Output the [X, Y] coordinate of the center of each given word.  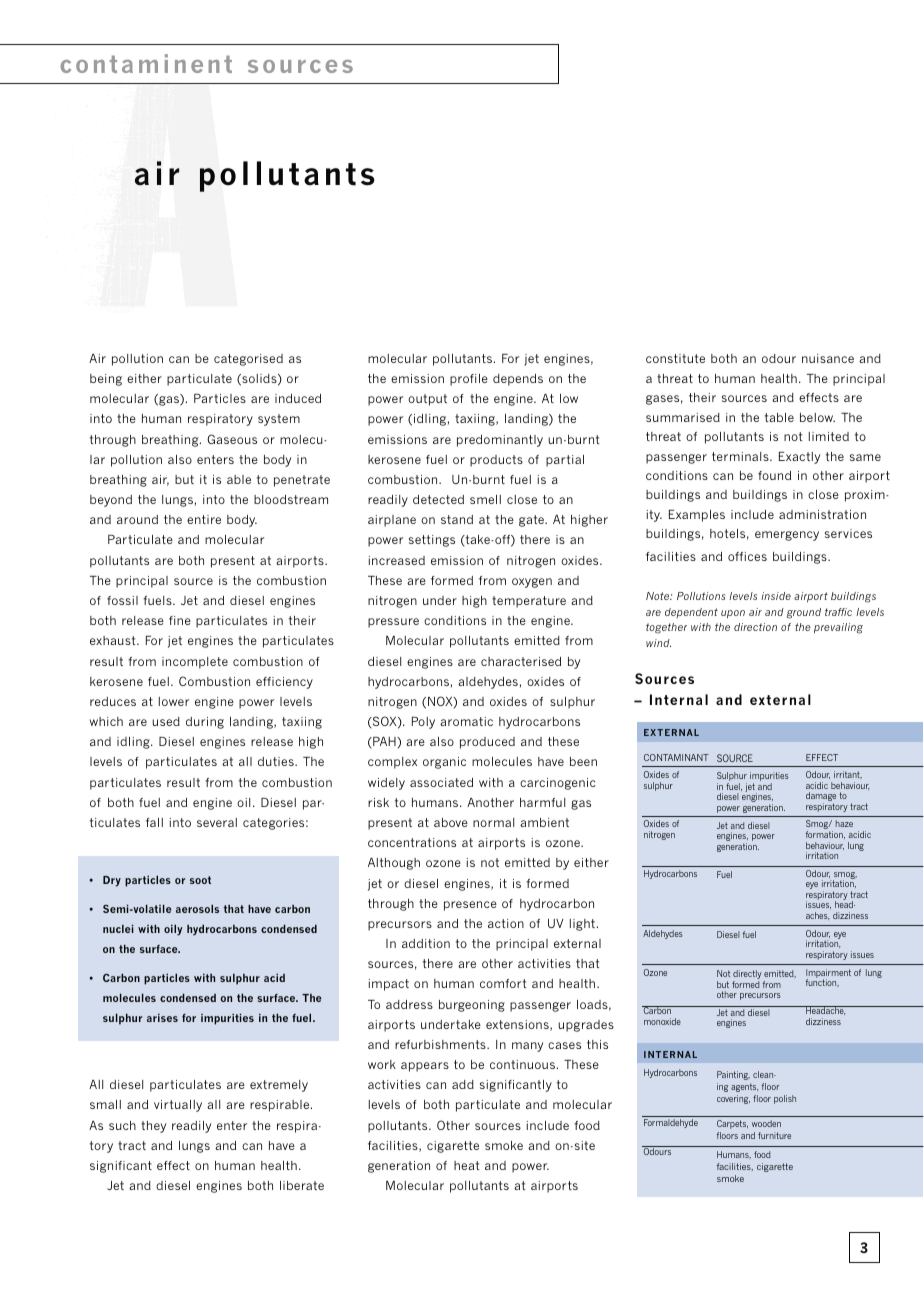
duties [277, 761]
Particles [220, 398]
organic [444, 763]
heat [466, 1165]
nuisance [828, 358]
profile [469, 380]
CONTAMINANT [676, 757]
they [153, 1127]
